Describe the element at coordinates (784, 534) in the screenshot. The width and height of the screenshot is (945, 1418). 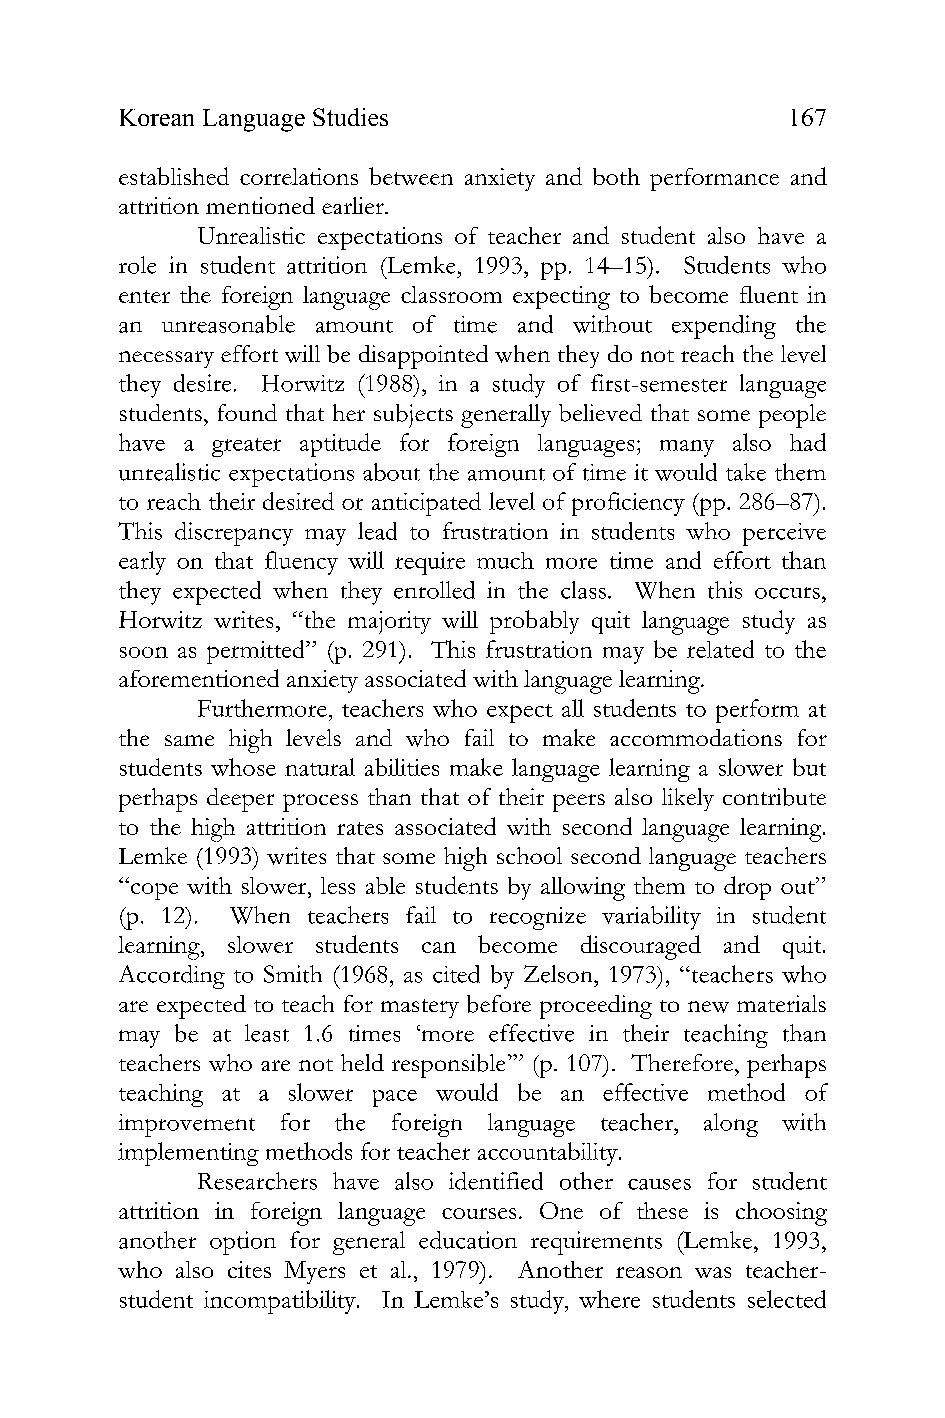
I see `perceive` at that location.
